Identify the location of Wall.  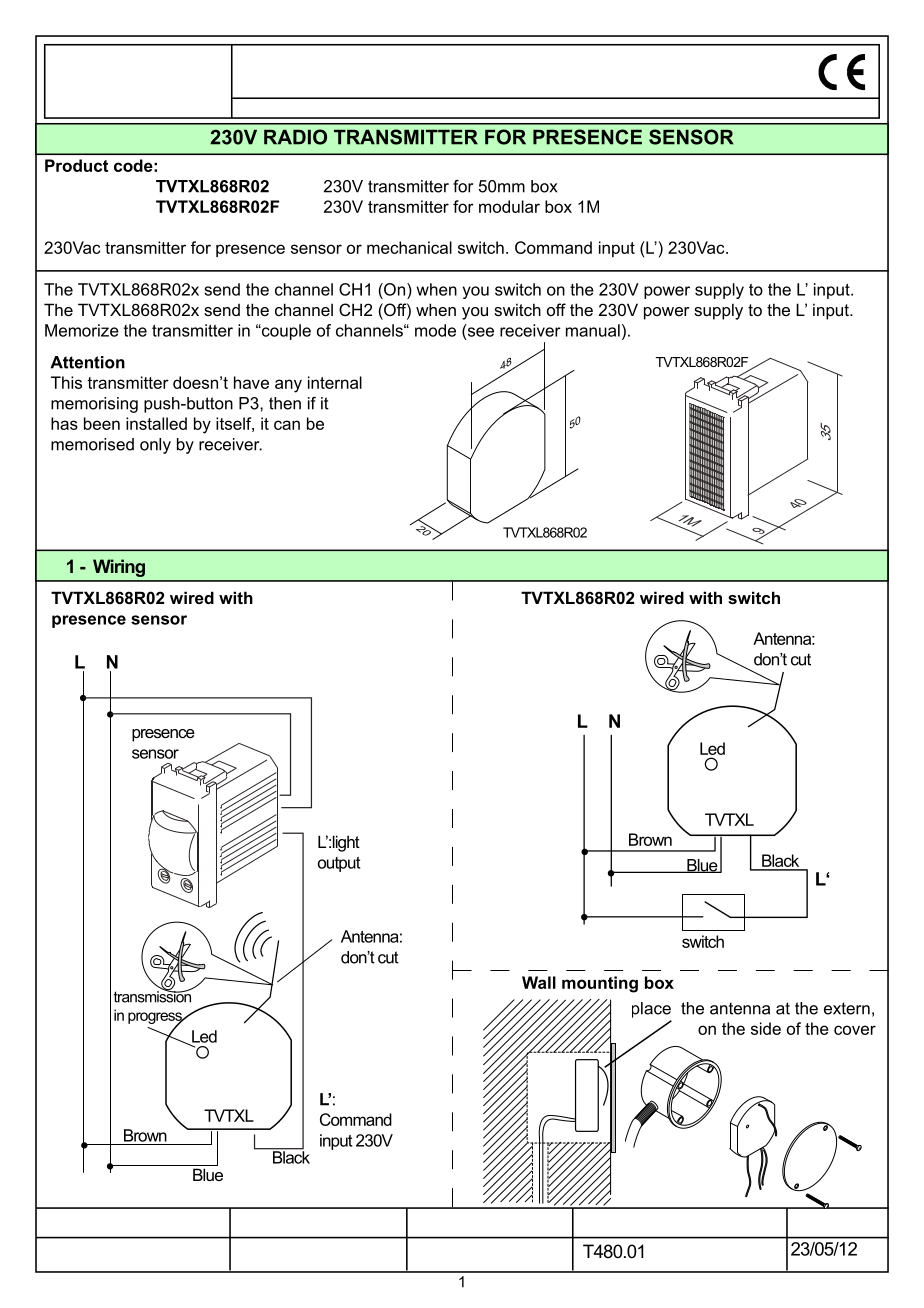
(539, 982).
